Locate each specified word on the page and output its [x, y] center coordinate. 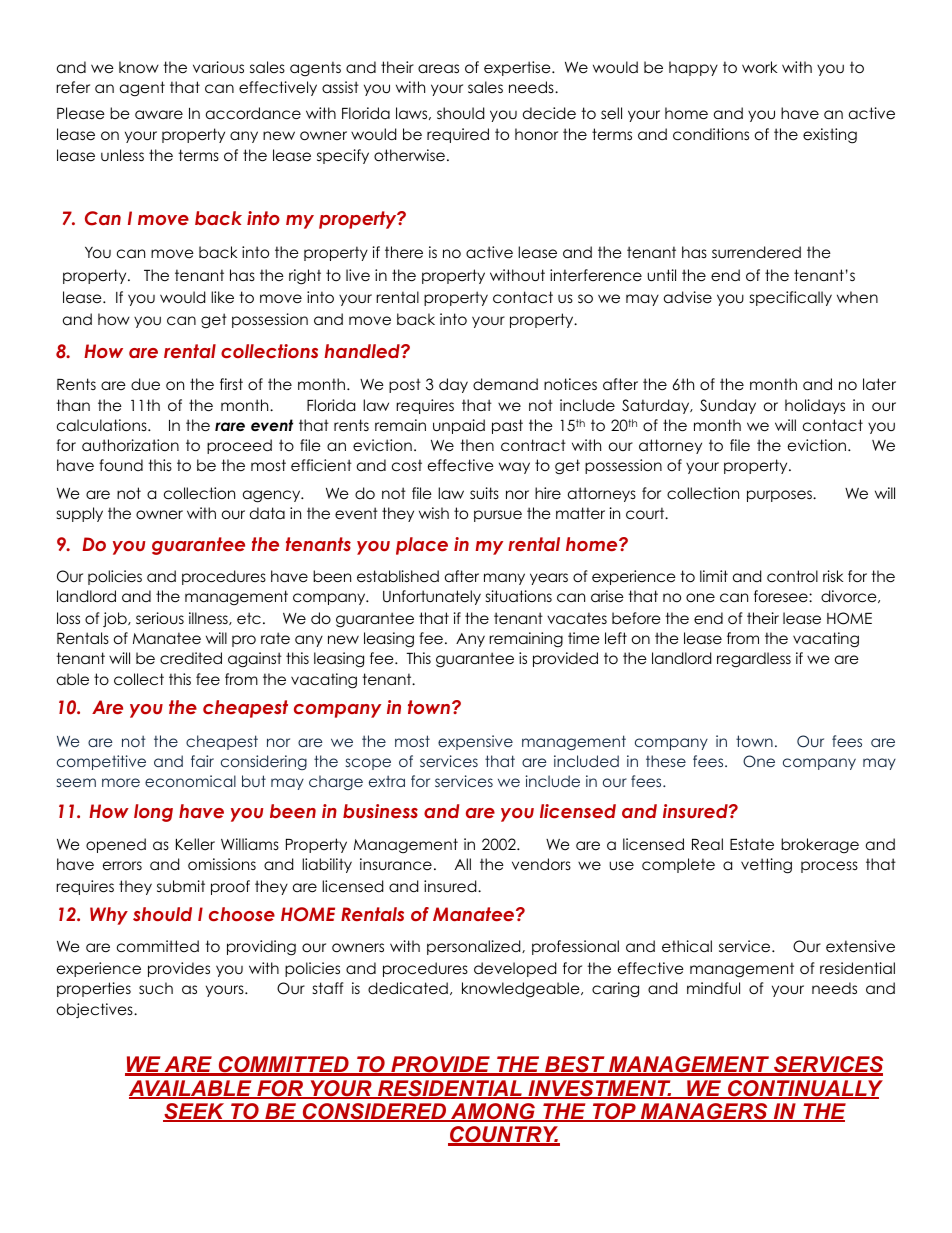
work [760, 67]
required [458, 135]
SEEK [195, 1112]
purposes [780, 496]
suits [484, 493]
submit [181, 886]
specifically [791, 298]
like [222, 297]
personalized [475, 947]
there [404, 252]
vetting [766, 866]
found [121, 465]
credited [191, 658]
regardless [754, 660]
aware [159, 115]
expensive [475, 742]
